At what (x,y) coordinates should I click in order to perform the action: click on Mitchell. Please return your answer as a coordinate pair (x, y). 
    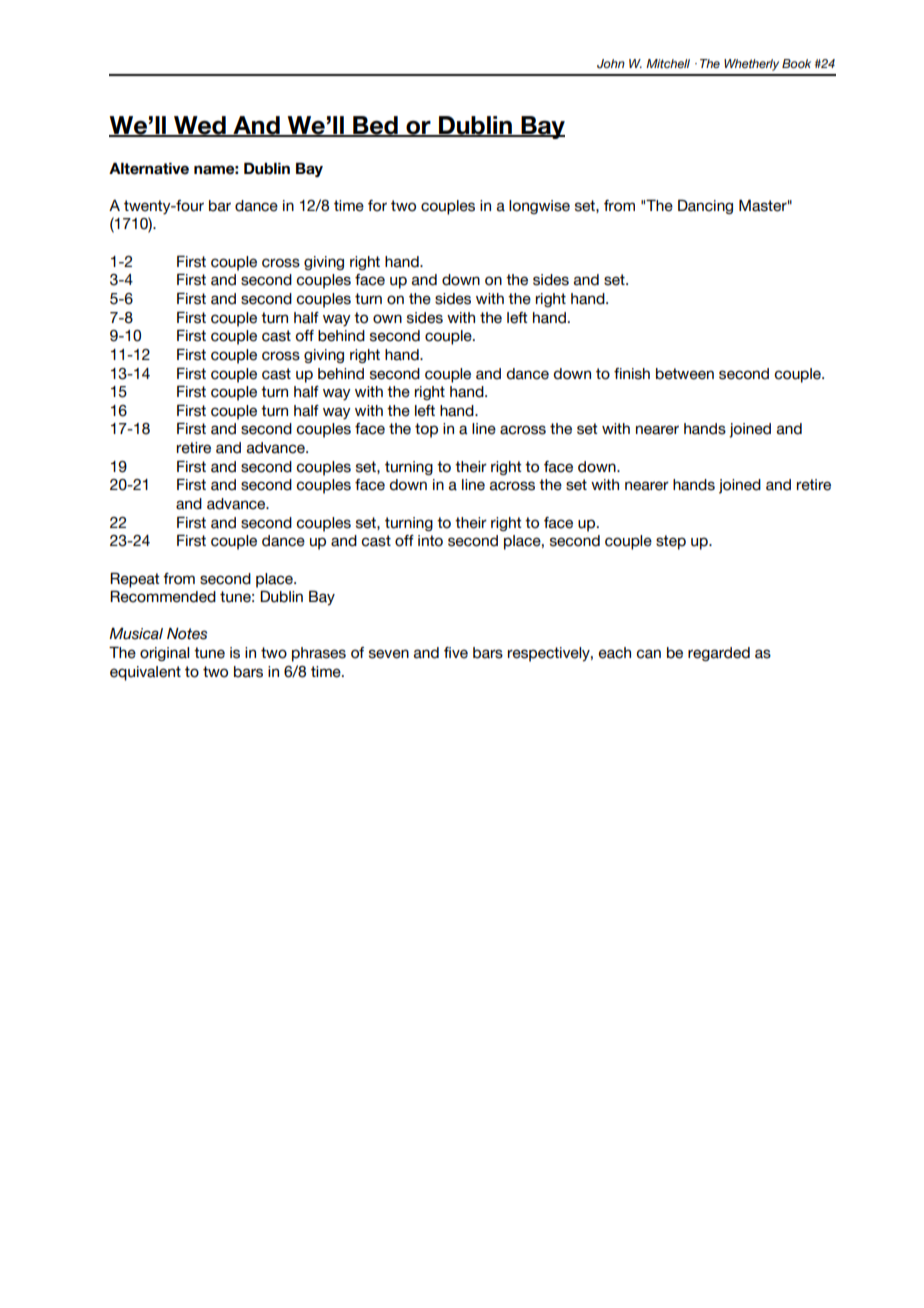
    Looking at the image, I should click on (668, 63).
